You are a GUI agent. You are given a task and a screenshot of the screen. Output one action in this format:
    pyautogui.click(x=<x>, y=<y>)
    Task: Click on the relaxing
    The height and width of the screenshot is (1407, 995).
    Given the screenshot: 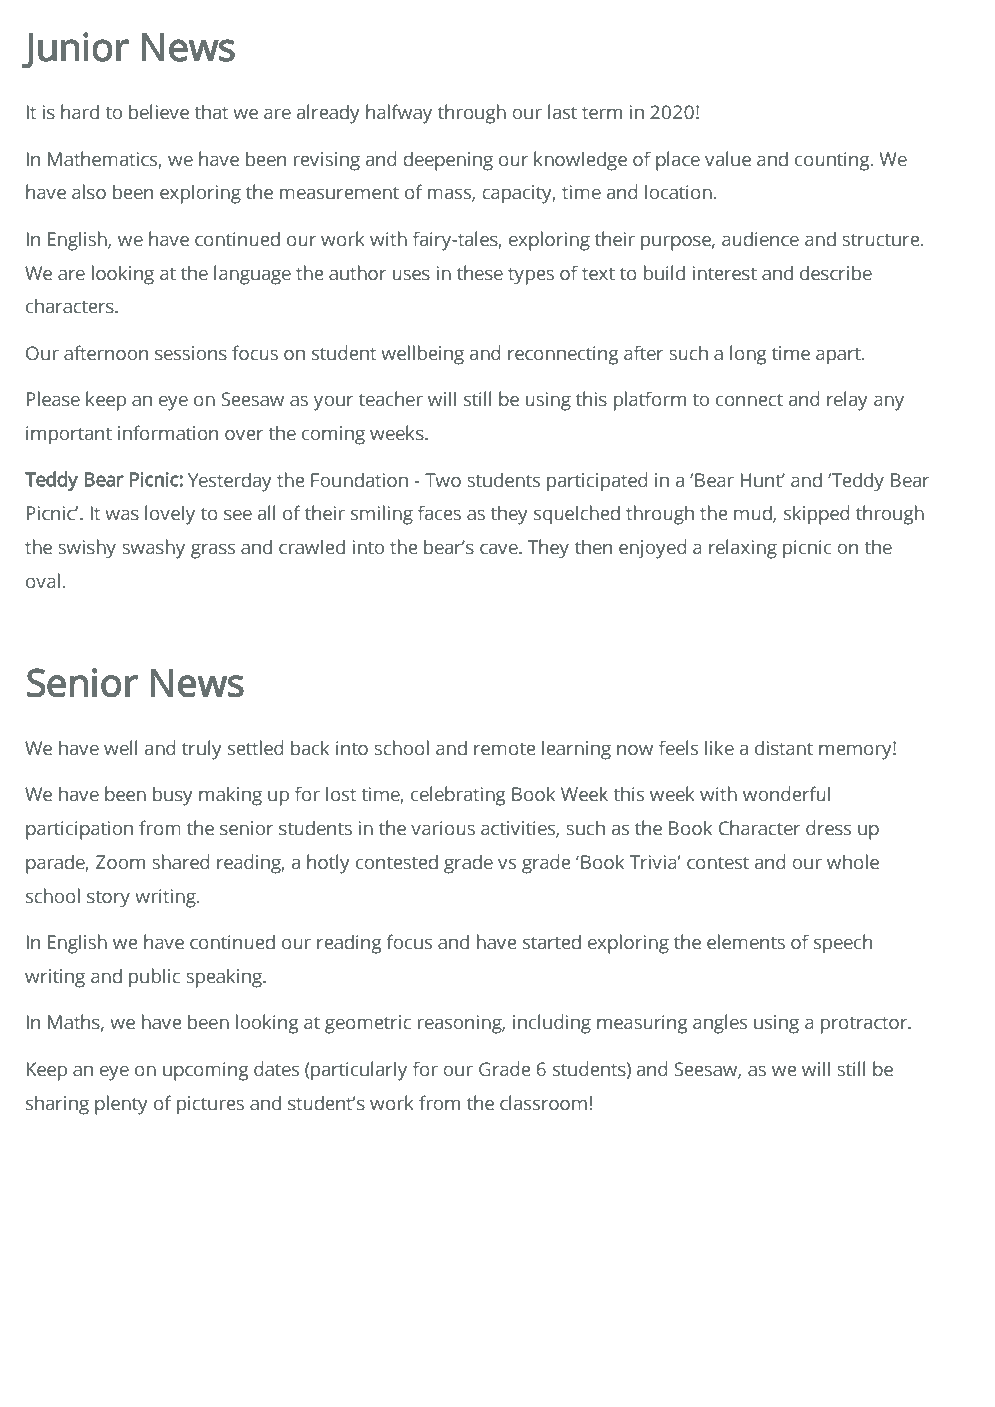 What is the action you would take?
    pyautogui.click(x=743, y=549)
